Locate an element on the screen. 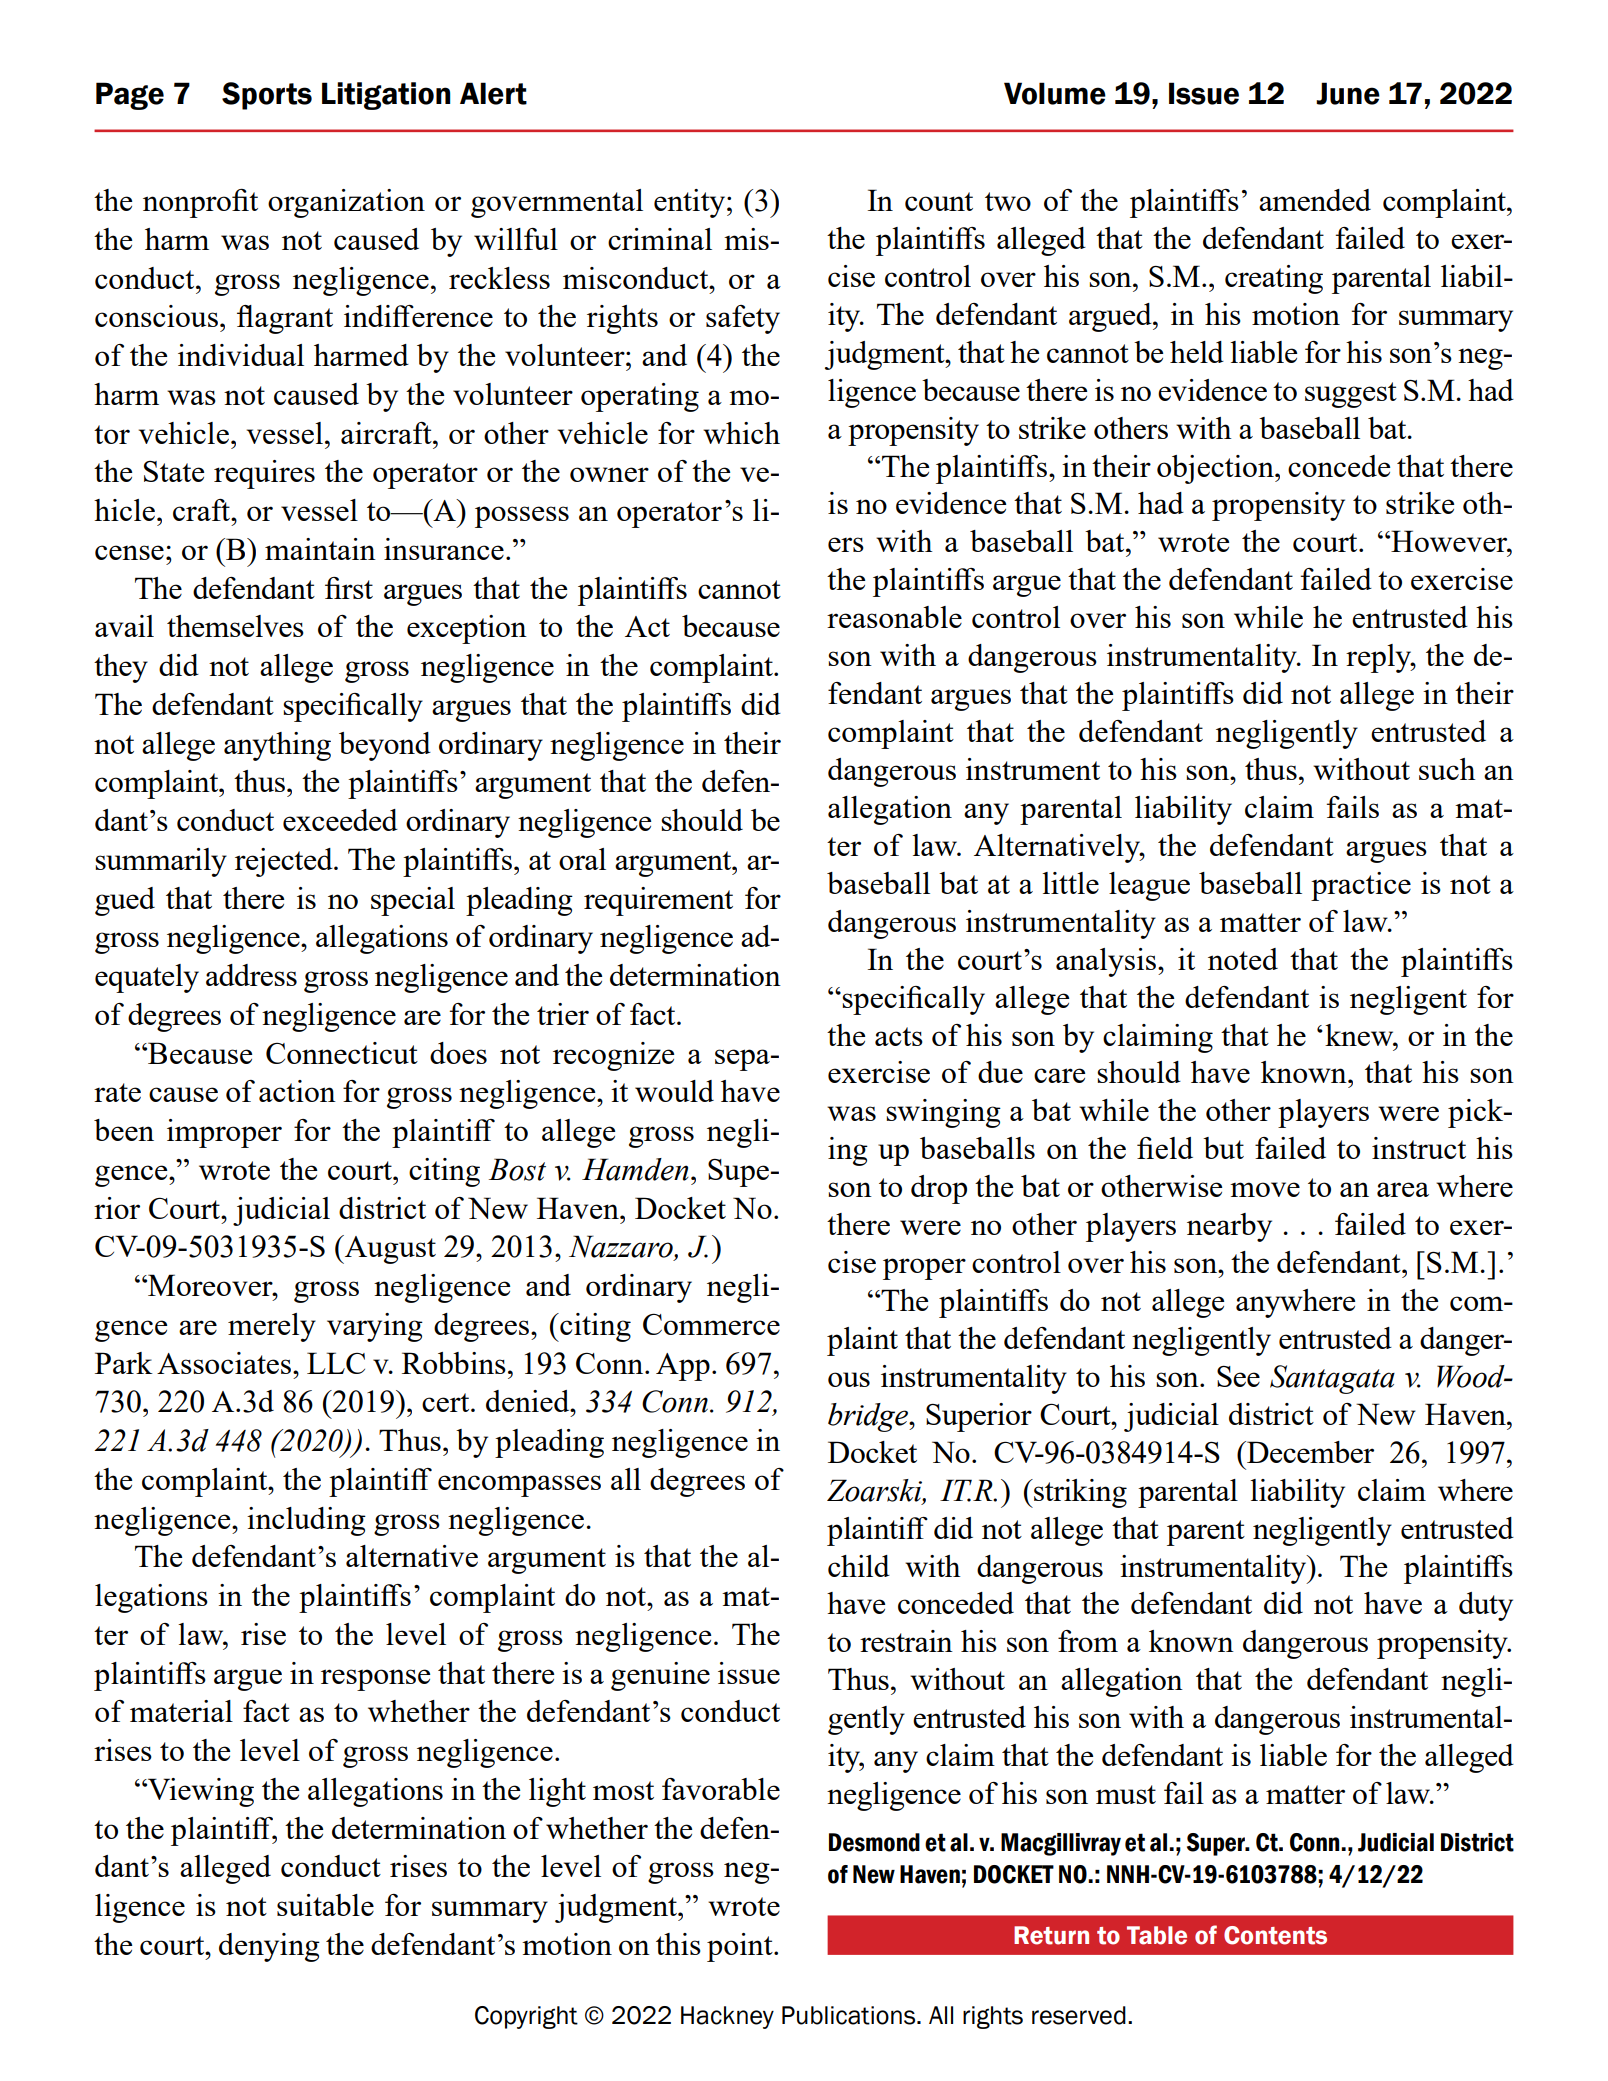 The image size is (1608, 2081). acts is located at coordinates (899, 1036).
